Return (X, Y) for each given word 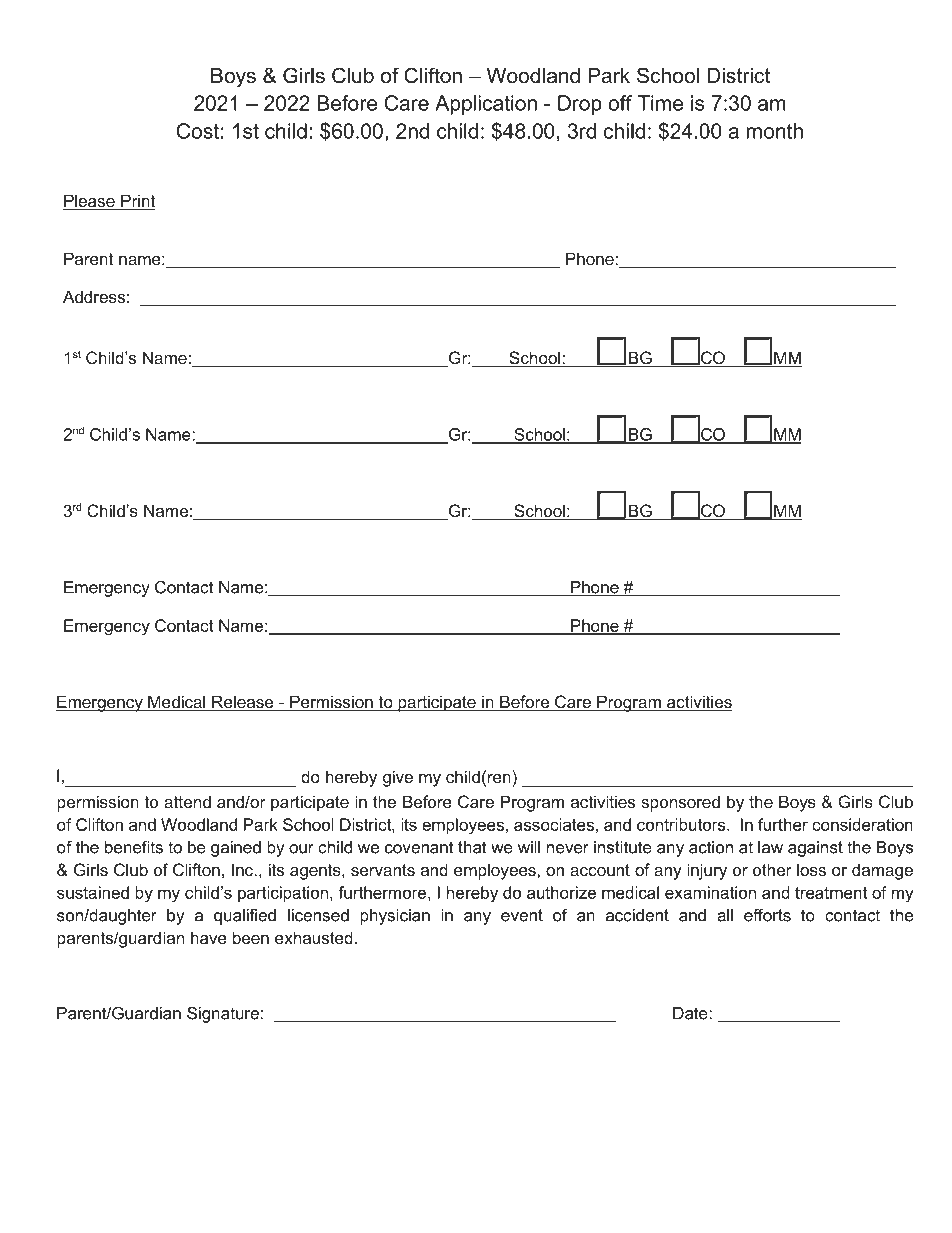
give (398, 778)
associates (554, 824)
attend (187, 801)
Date (691, 1013)
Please (90, 202)
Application (486, 105)
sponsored (680, 803)
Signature (223, 1014)
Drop (580, 105)
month (775, 131)
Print (137, 202)
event (522, 915)
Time (660, 103)
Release (243, 703)
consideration (862, 824)
